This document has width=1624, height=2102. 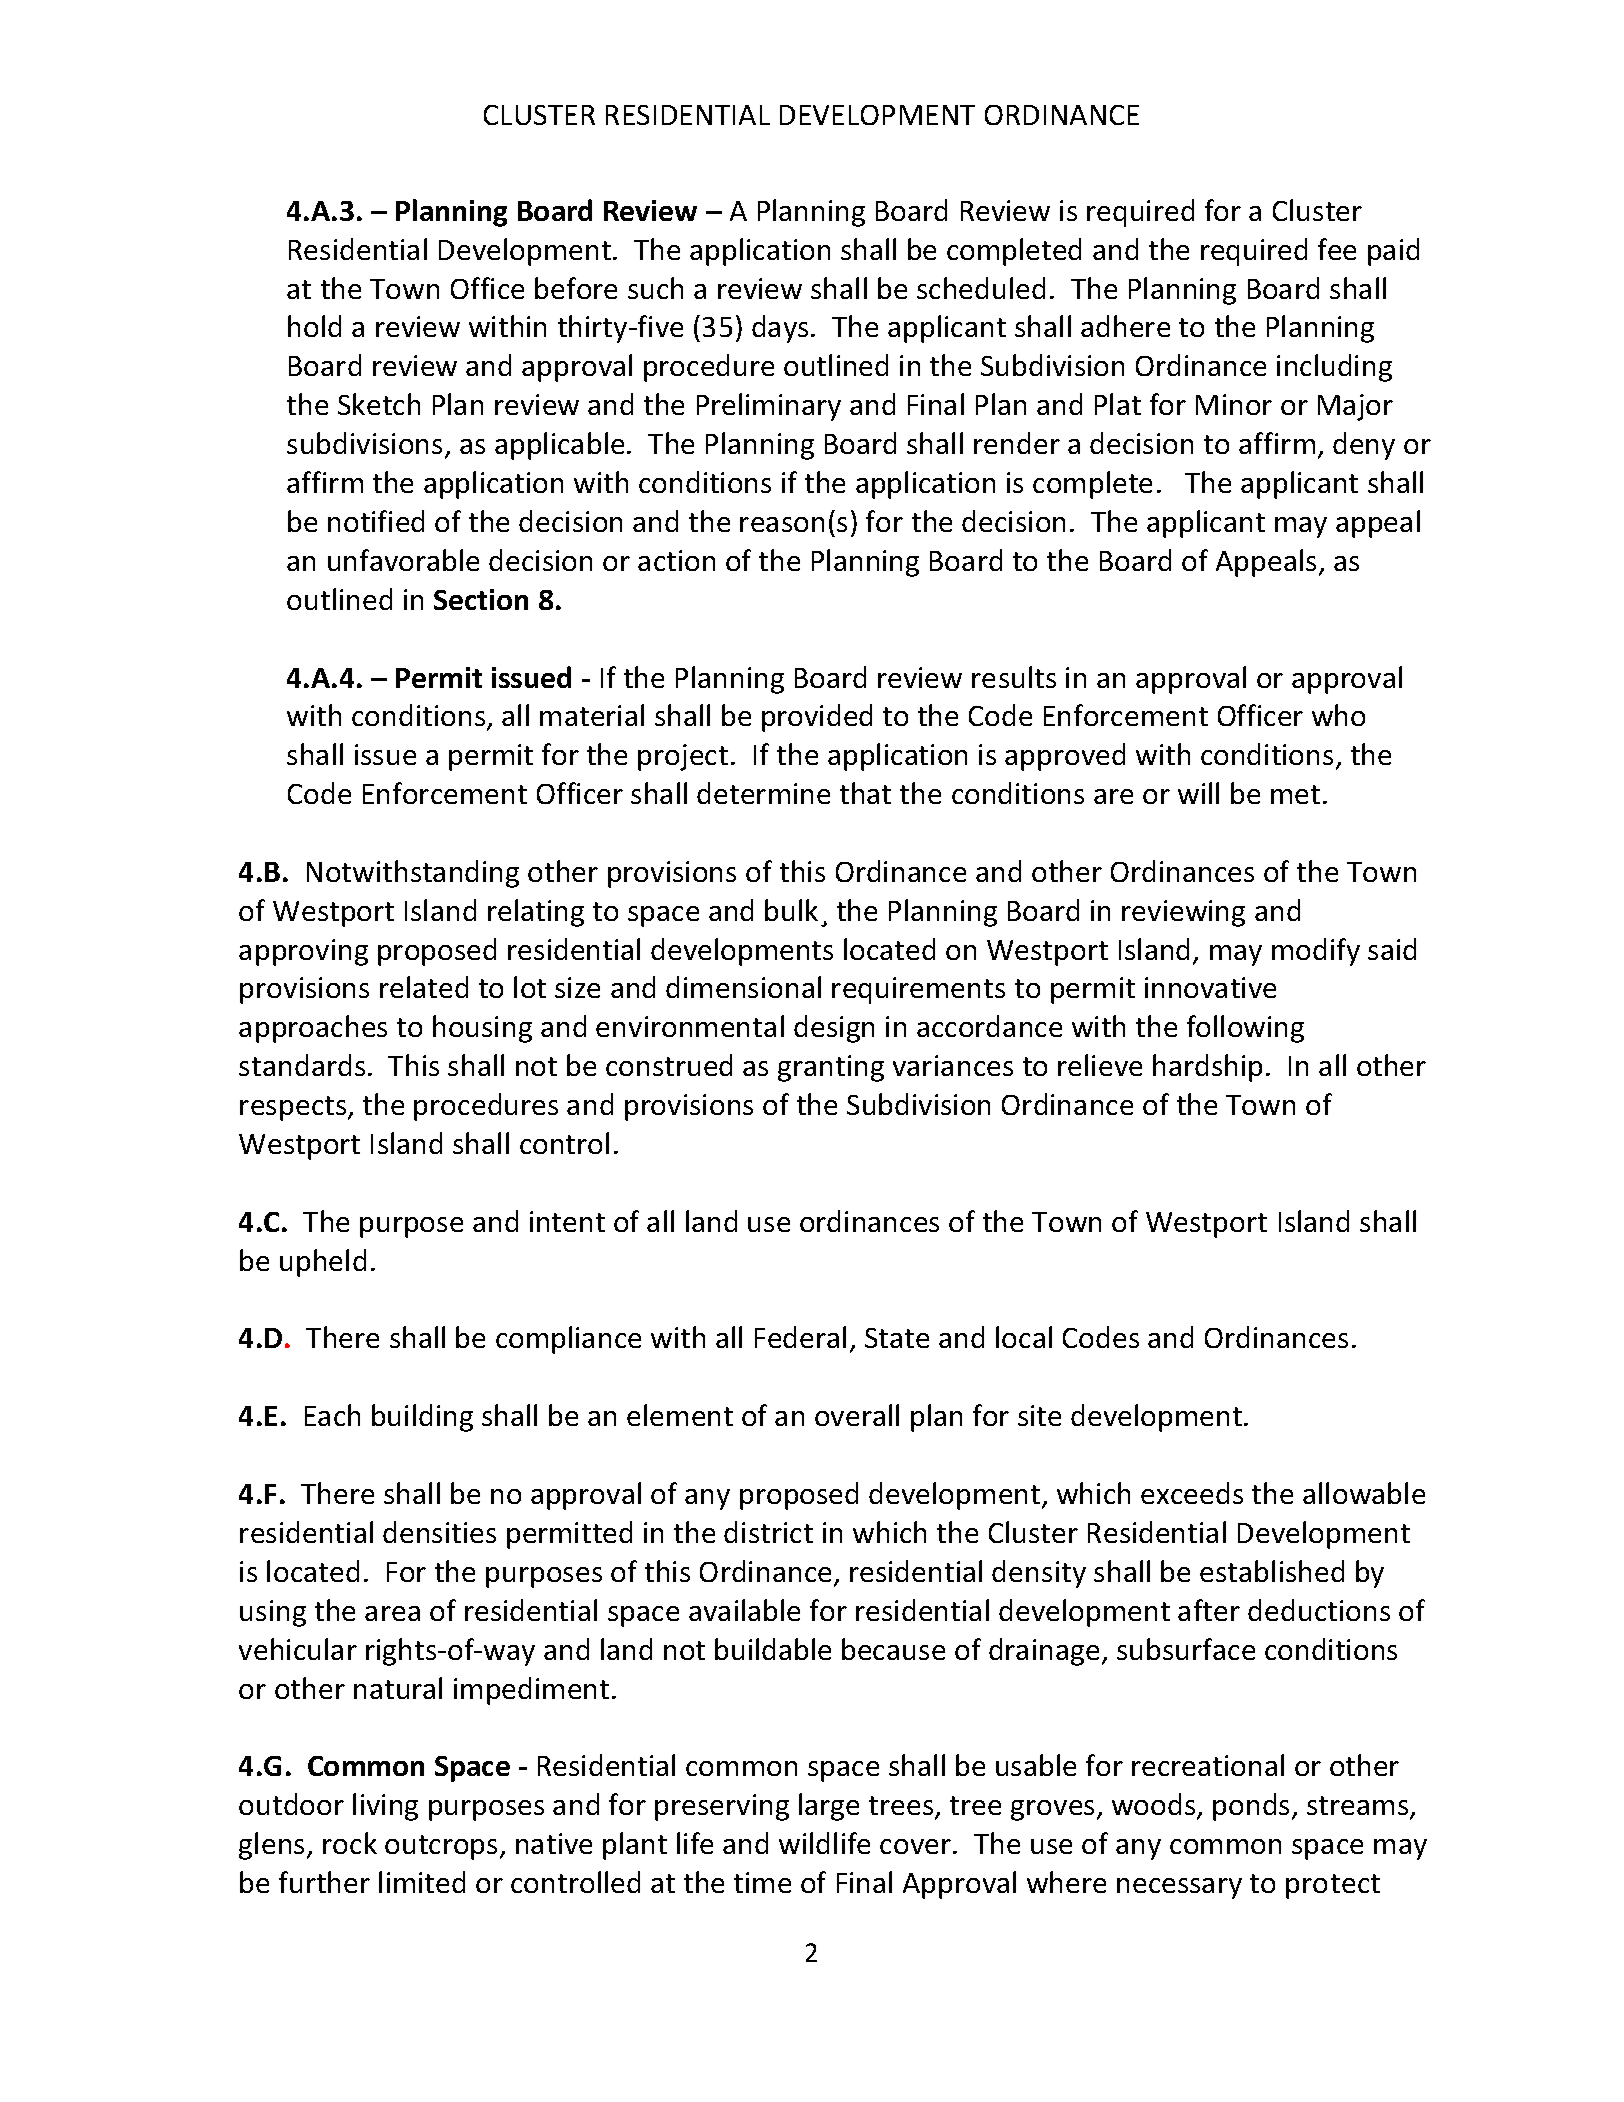 I want to click on fee, so click(x=1337, y=249).
